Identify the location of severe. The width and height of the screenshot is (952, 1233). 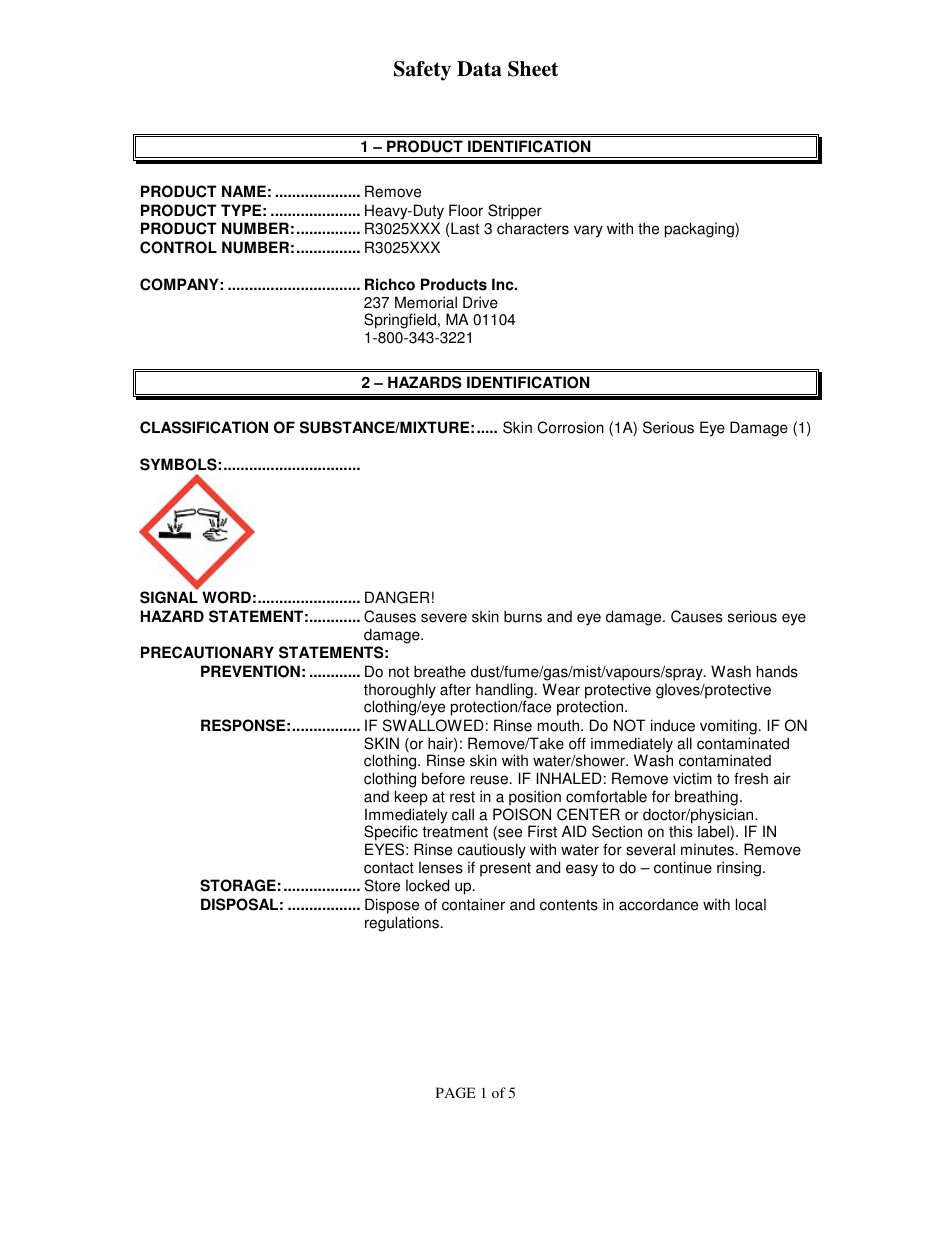
(444, 618).
